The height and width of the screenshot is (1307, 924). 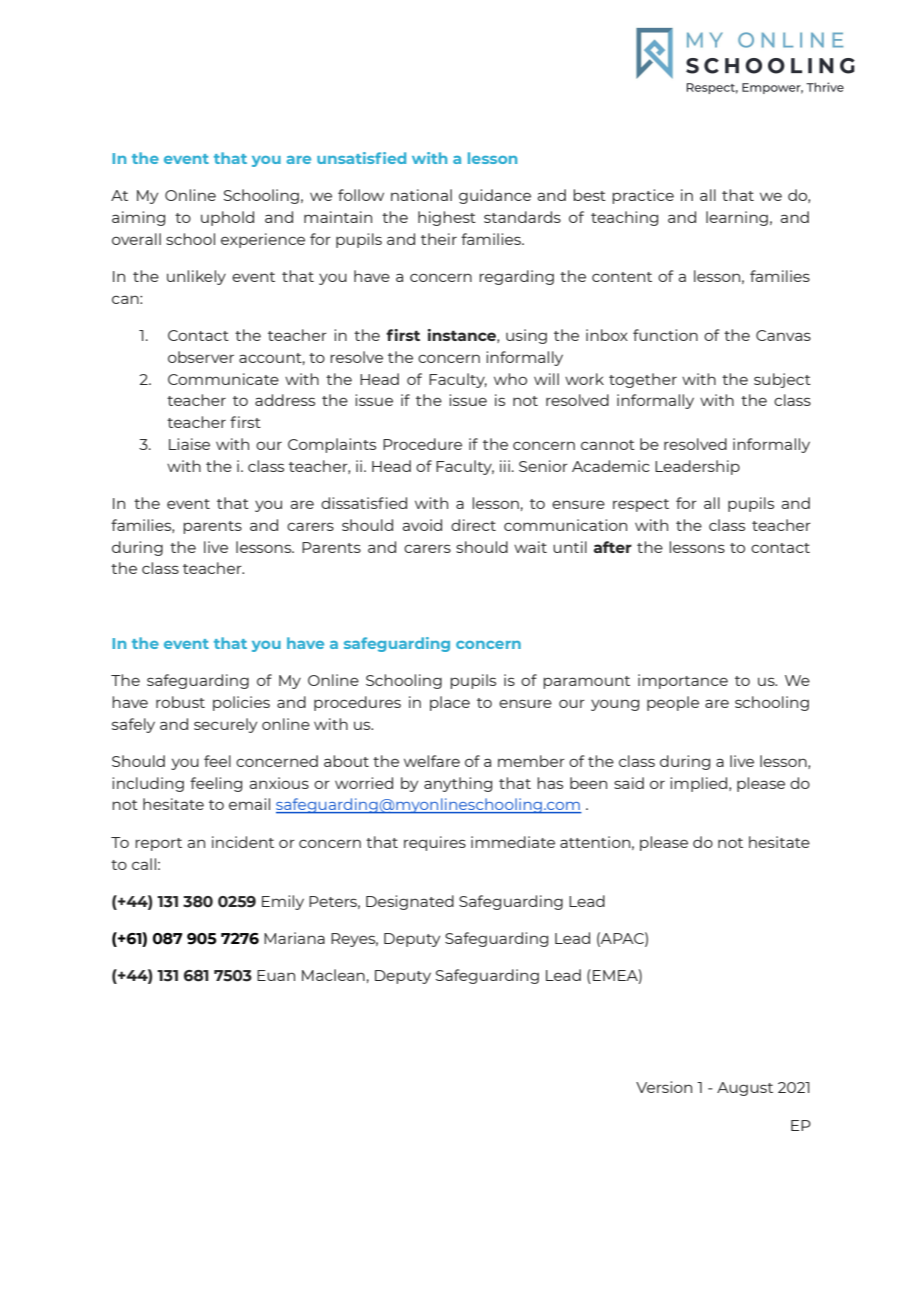 I want to click on robust, so click(x=180, y=702).
